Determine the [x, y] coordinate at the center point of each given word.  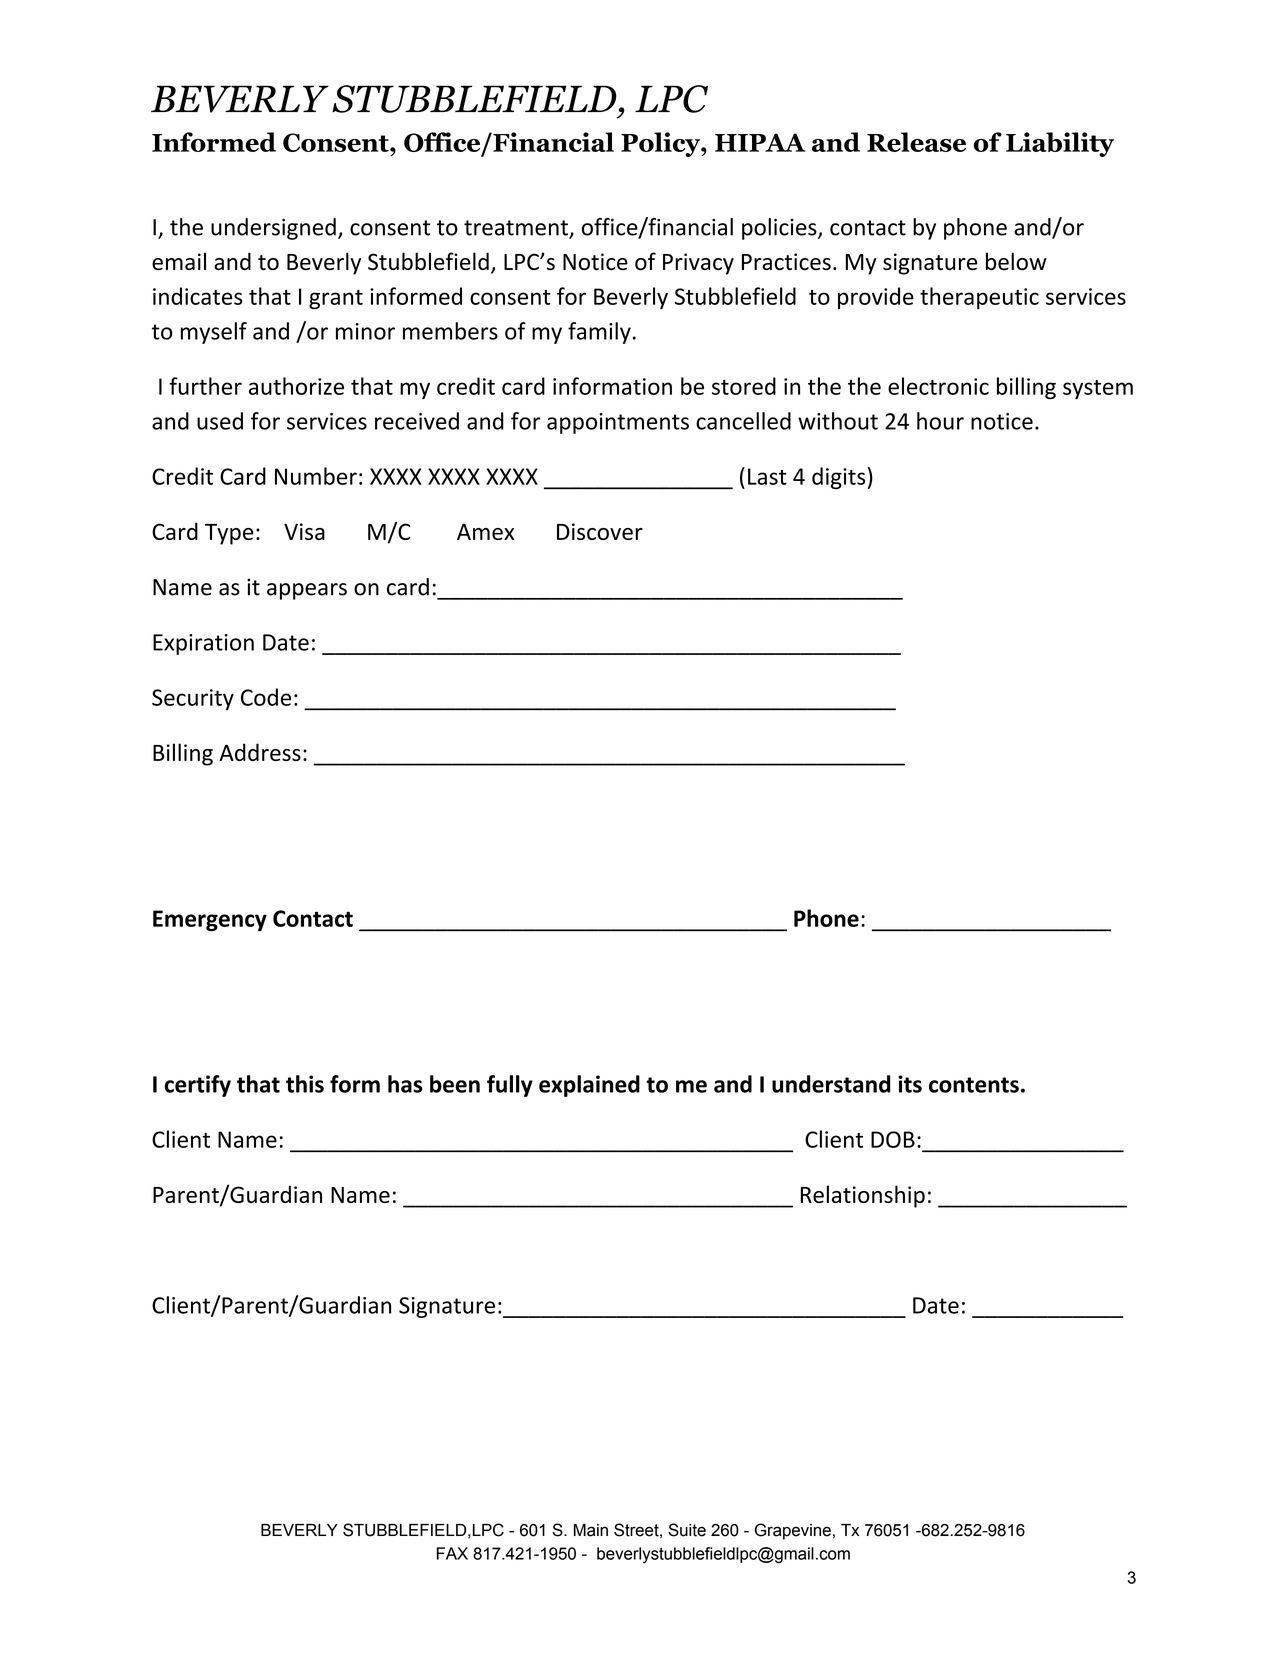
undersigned [273, 229]
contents [974, 1085]
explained [589, 1086]
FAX [452, 1553]
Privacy [698, 264]
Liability [1060, 144]
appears [307, 591]
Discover [600, 531]
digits [839, 478]
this [305, 1084]
